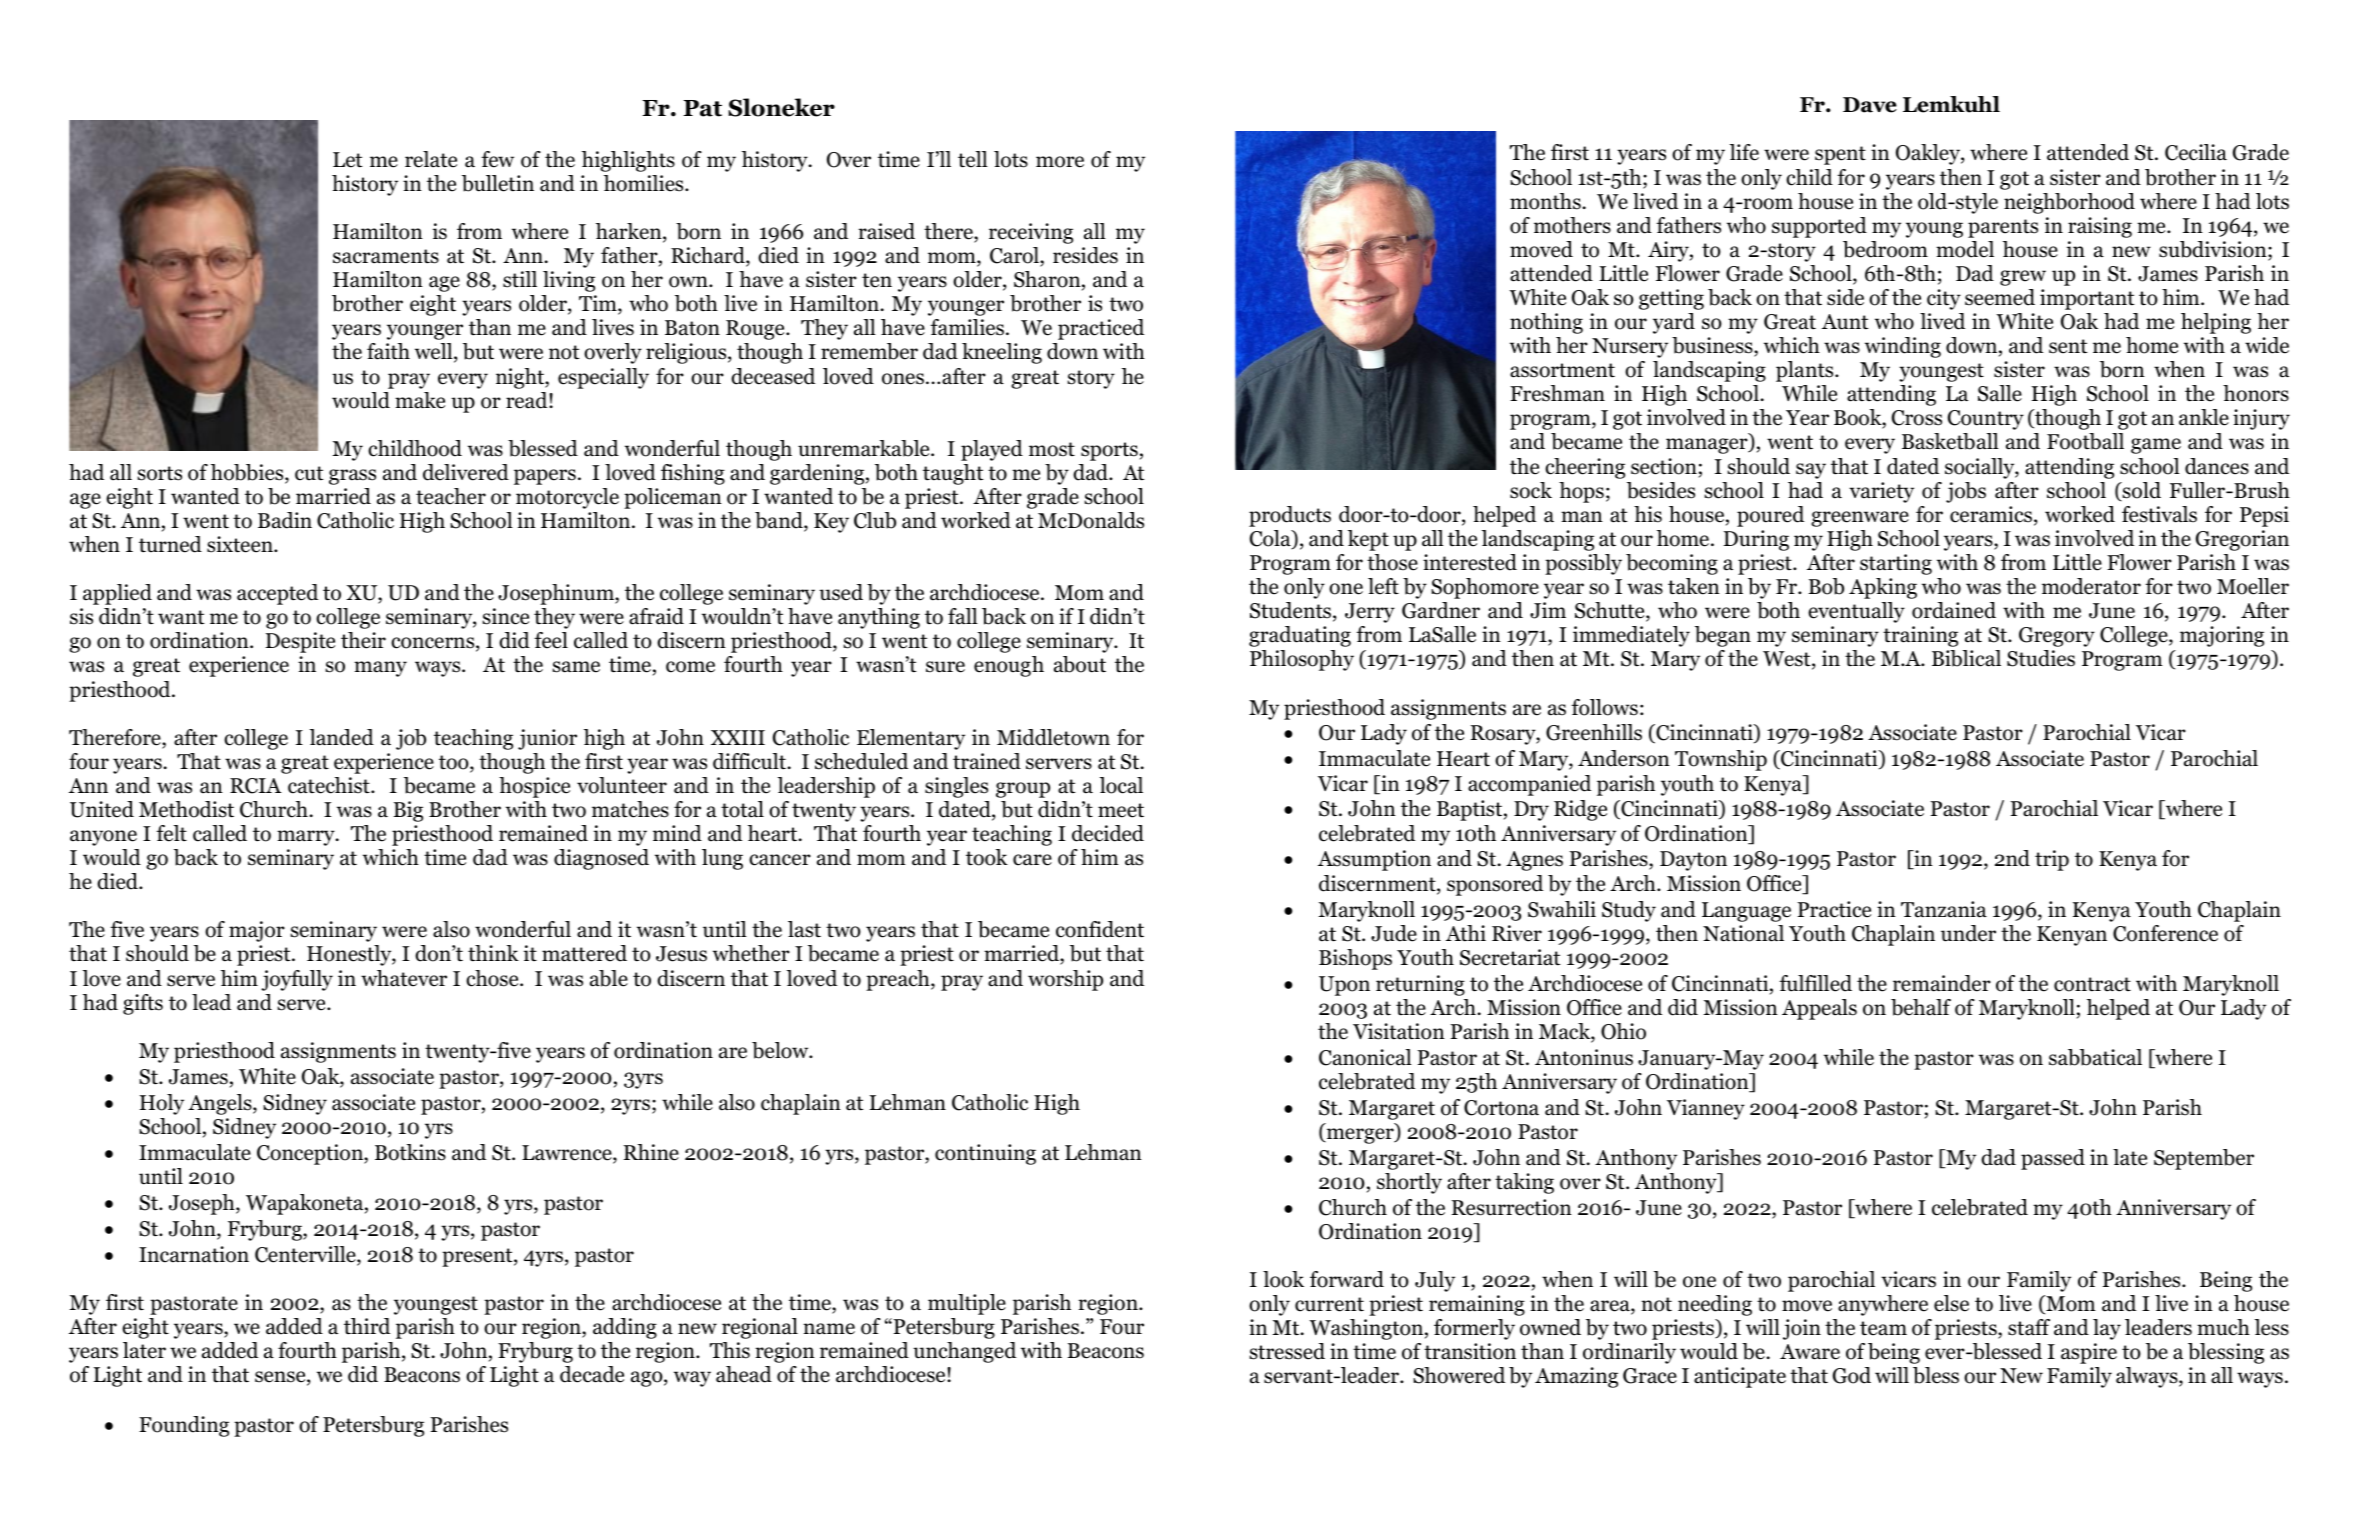 Image resolution: width=2359 pixels, height=1526 pixels. Describe the element at coordinates (1840, 155) in the document. I see `spent` at that location.
